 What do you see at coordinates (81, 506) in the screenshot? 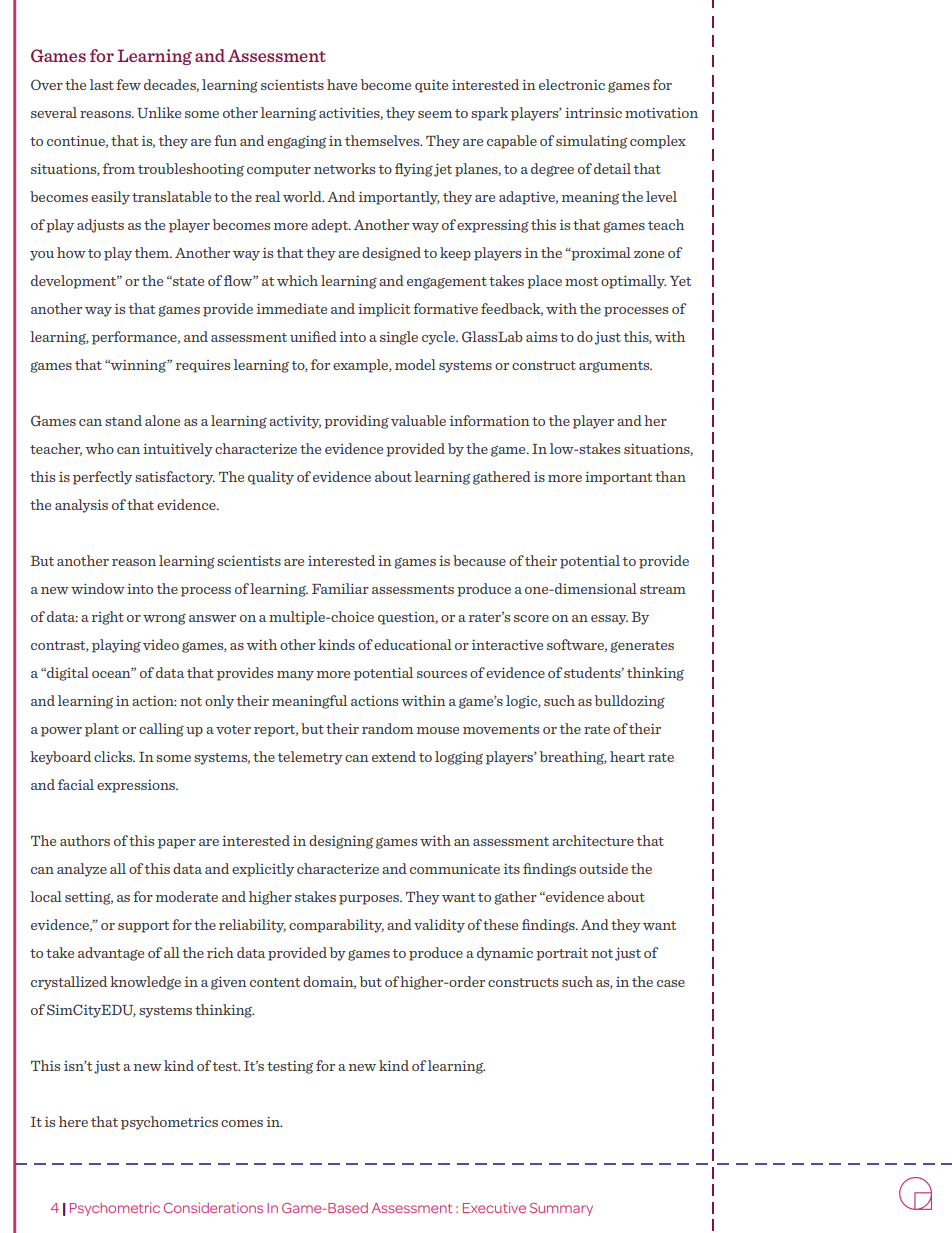
I see `analysis` at bounding box center [81, 506].
